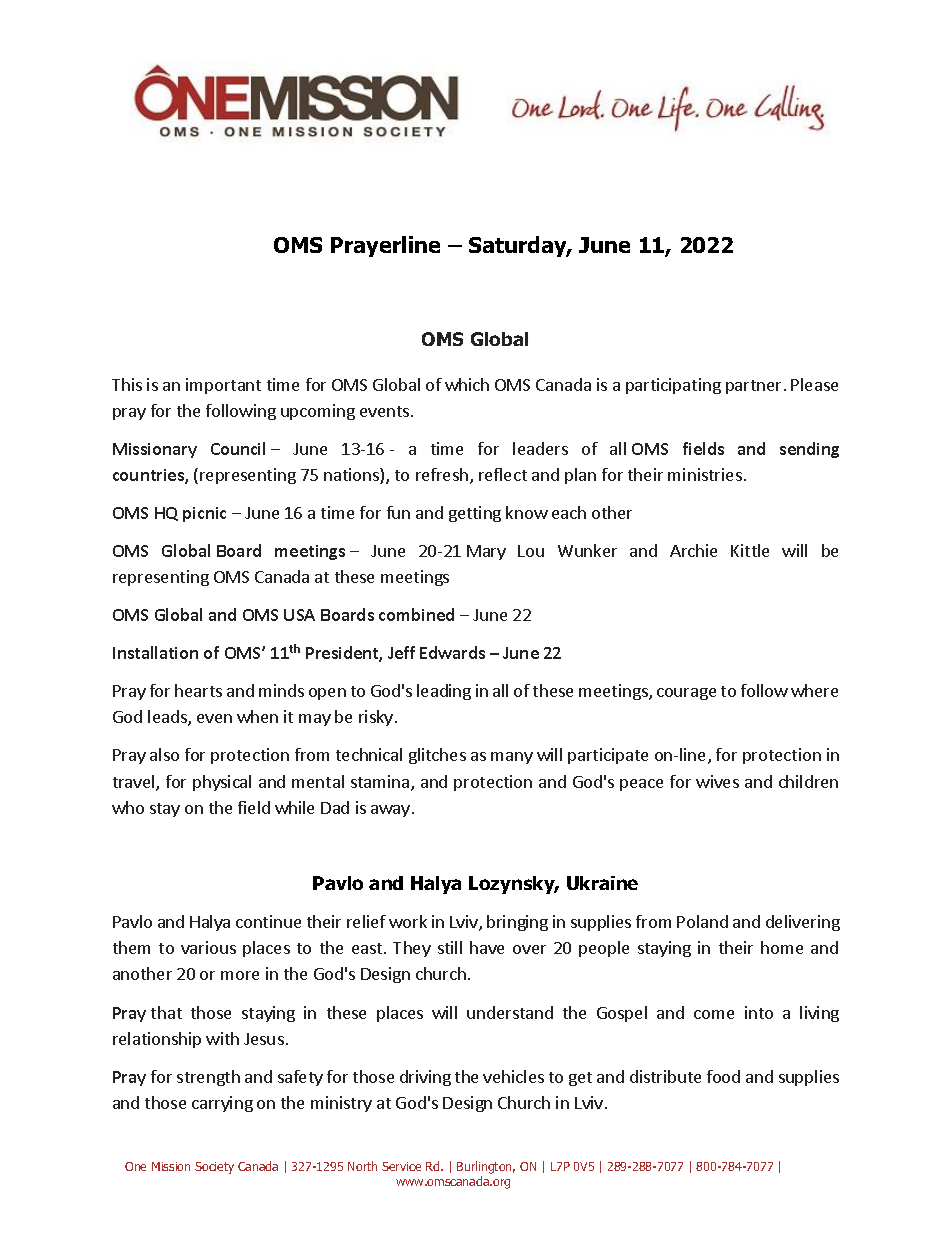  I want to click on courage, so click(686, 694).
